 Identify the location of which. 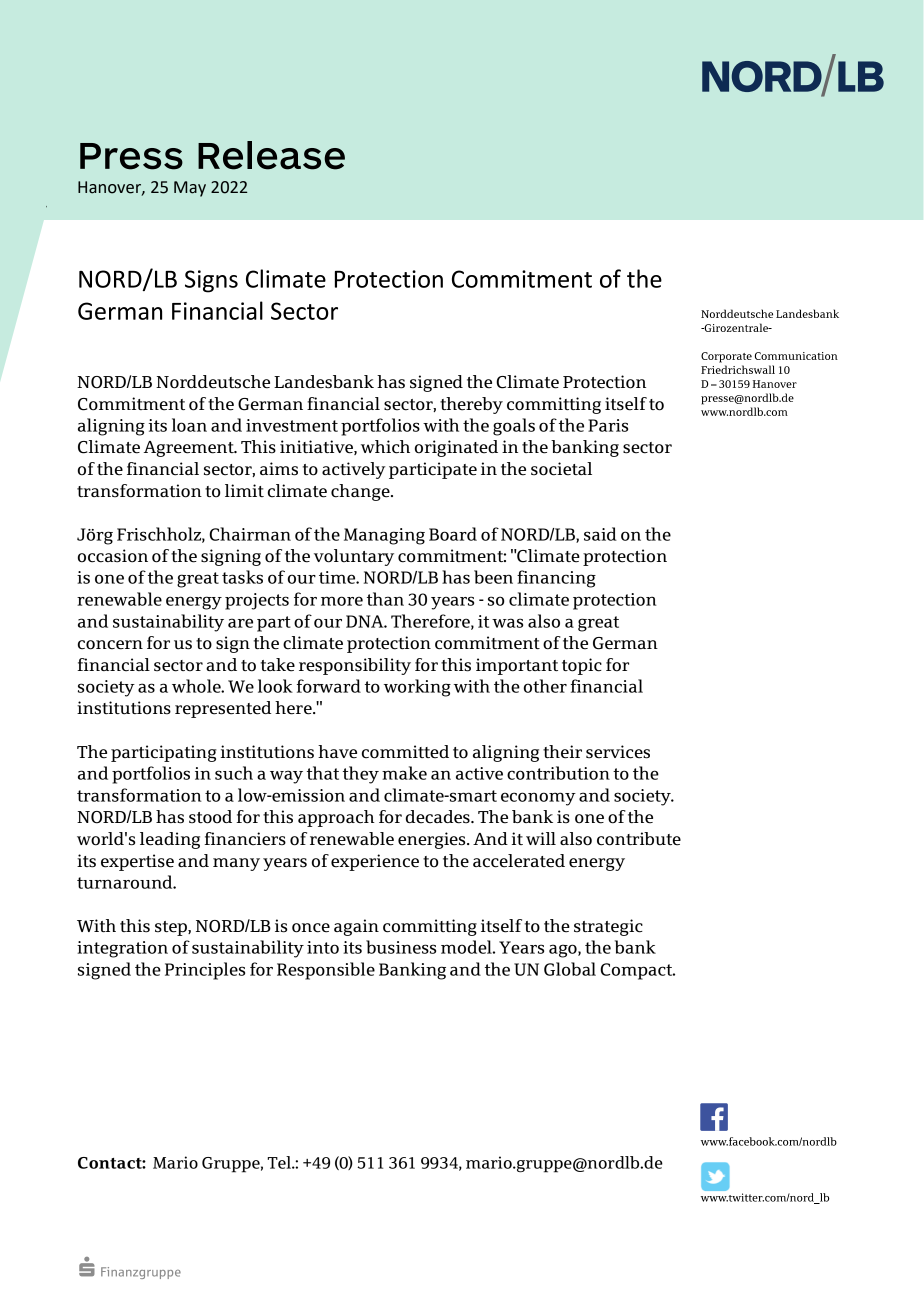
(385, 447).
